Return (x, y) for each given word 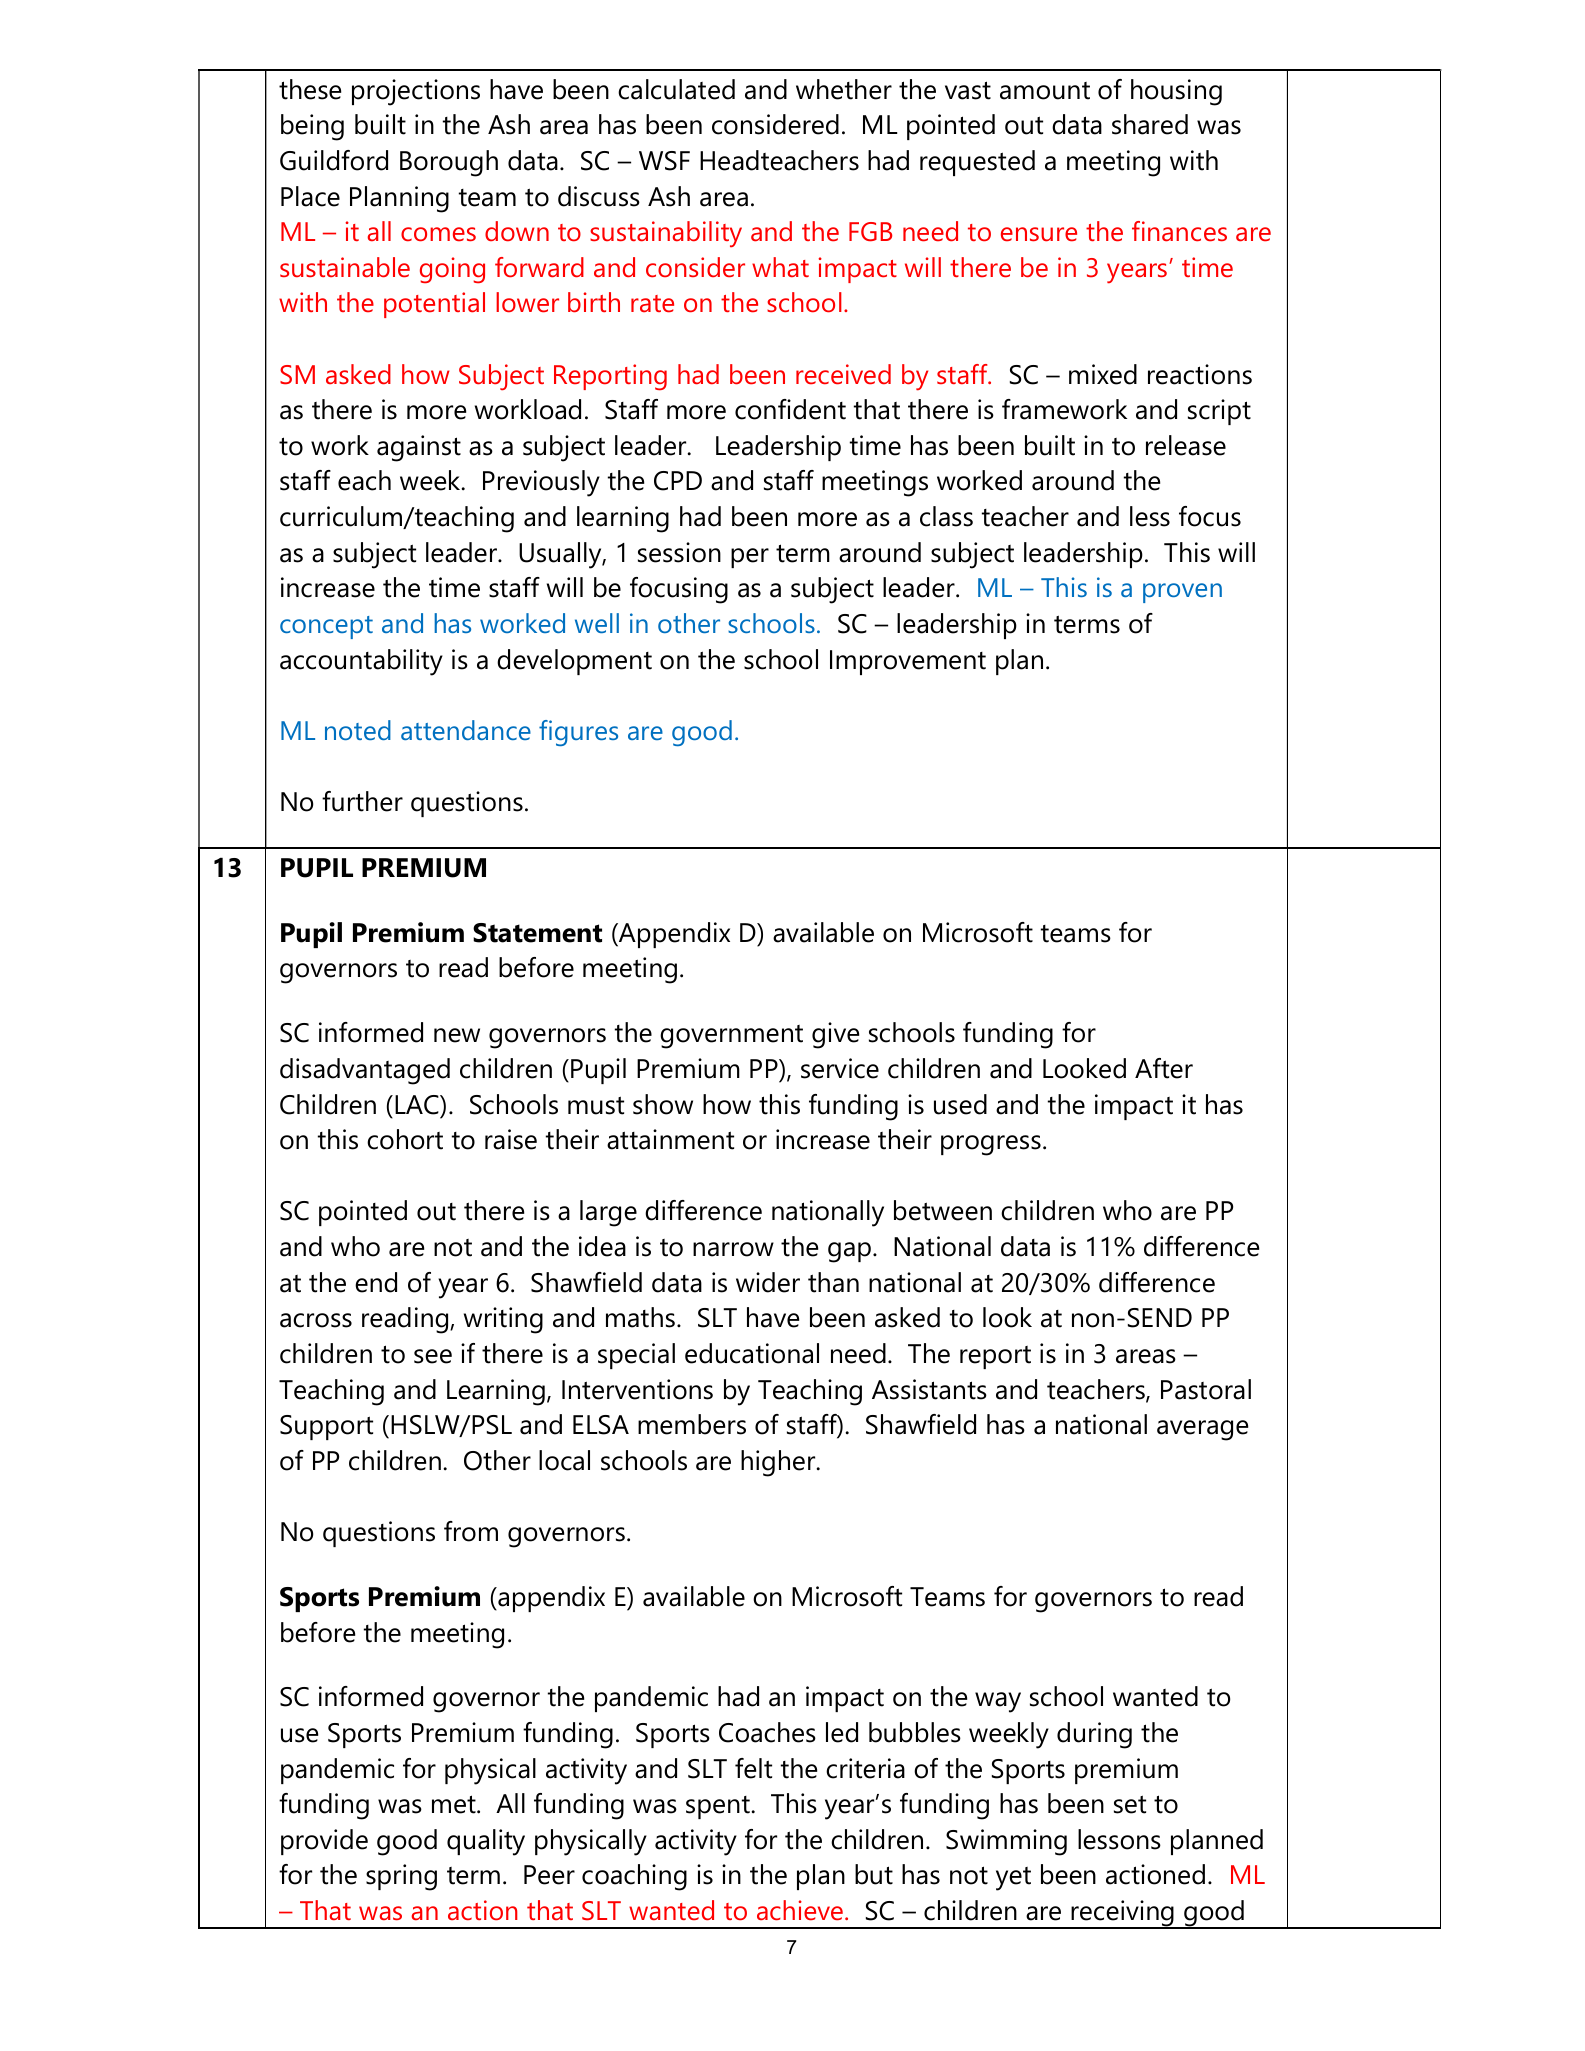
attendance (466, 730)
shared (1150, 124)
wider (768, 1282)
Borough (449, 163)
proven (1182, 593)
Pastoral (1206, 1389)
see (433, 1356)
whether (844, 89)
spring (401, 1877)
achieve (800, 1910)
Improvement (908, 662)
